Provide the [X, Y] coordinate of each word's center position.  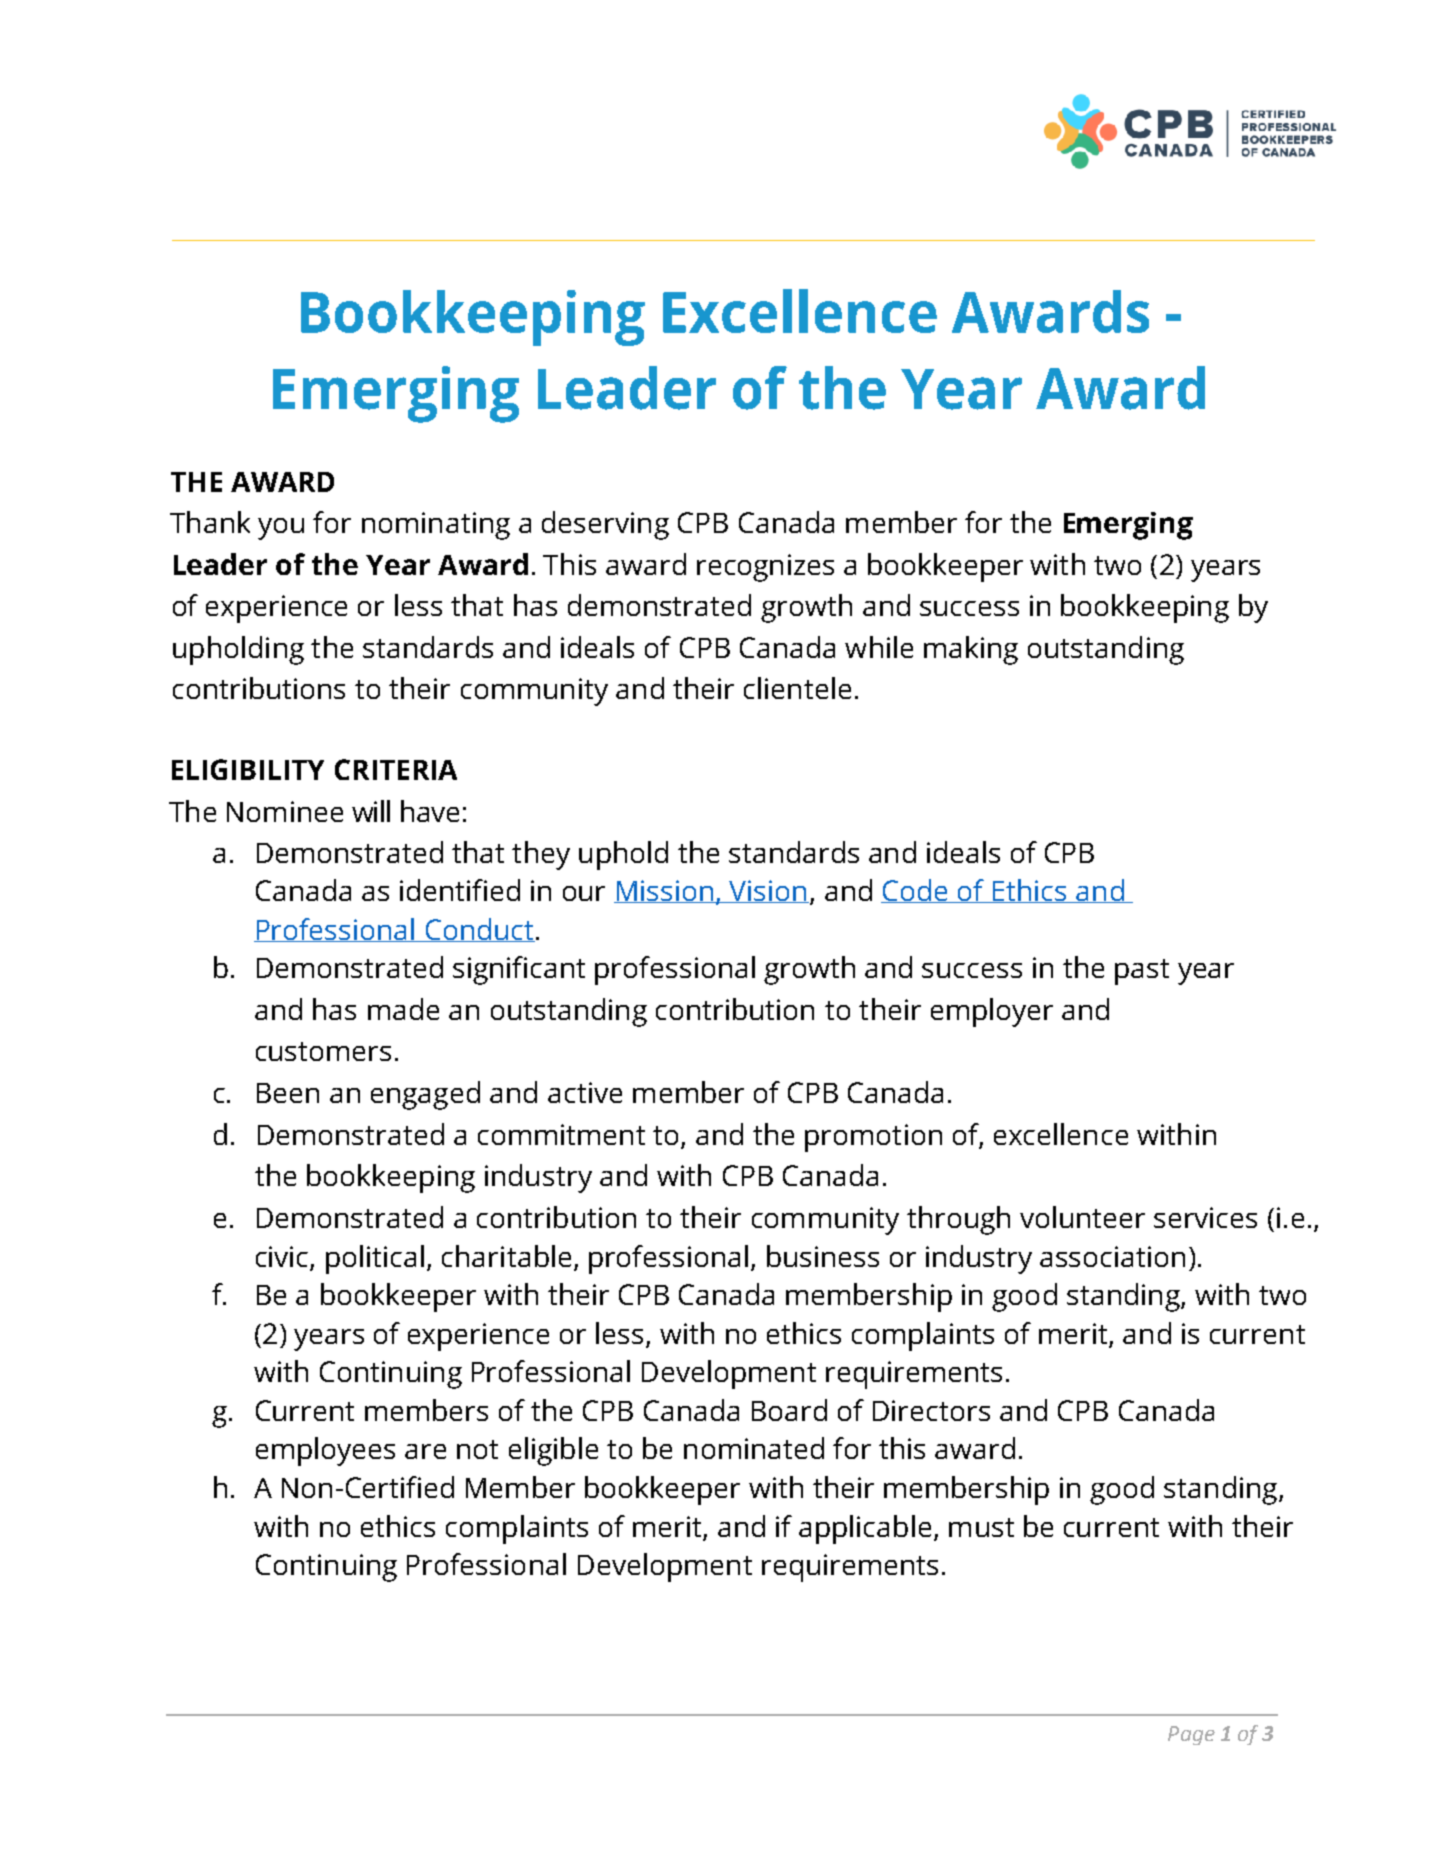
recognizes [765, 568]
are [425, 1451]
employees [325, 1451]
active [585, 1092]
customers [323, 1051]
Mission [664, 891]
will [371, 811]
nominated [754, 1448]
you [281, 529]
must [981, 1527]
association [1112, 1256]
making [971, 650]
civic [282, 1256]
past [1142, 972]
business [823, 1256]
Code [915, 891]
